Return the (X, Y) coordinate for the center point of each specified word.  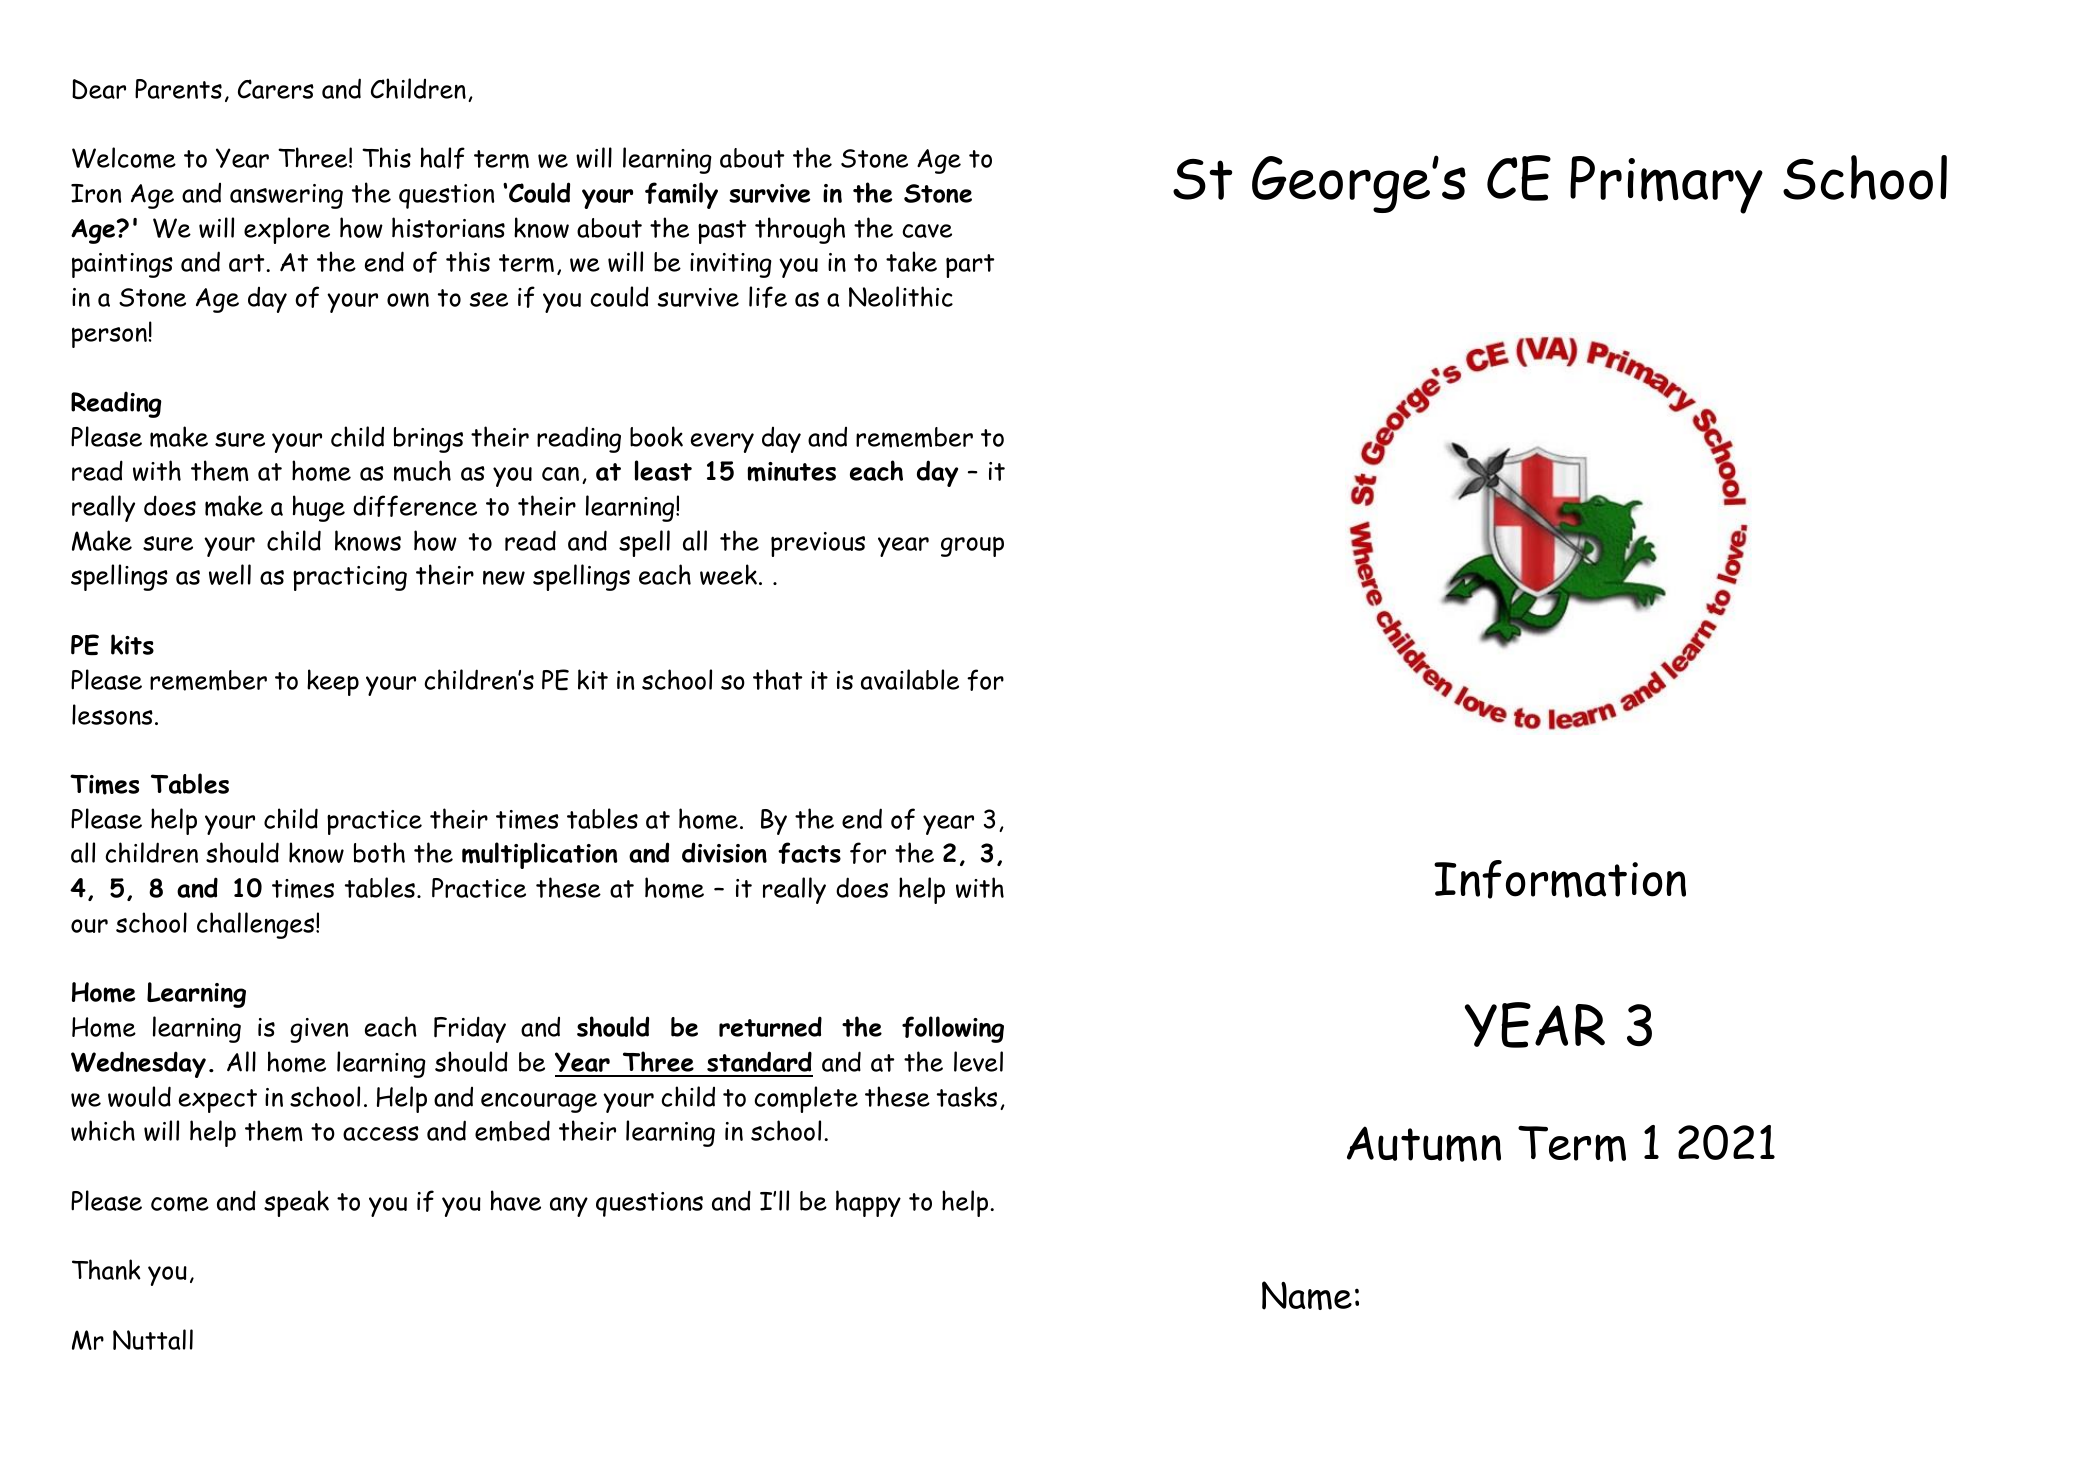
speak (296, 1203)
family (681, 195)
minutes (791, 472)
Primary (1666, 185)
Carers (276, 89)
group (972, 546)
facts (809, 853)
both (379, 852)
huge (319, 508)
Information (1560, 879)
